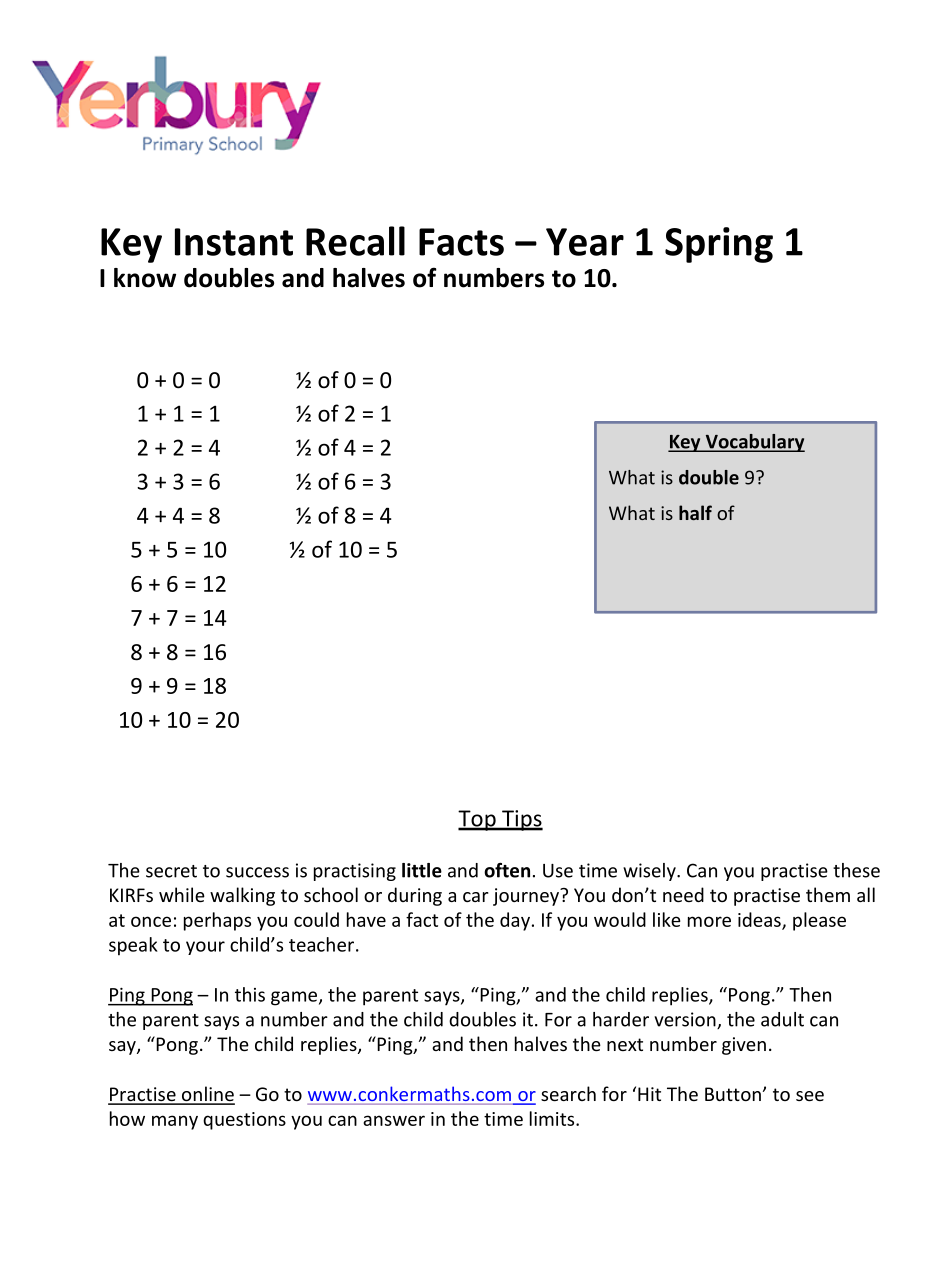 This image has width=952, height=1270. Describe the element at coordinates (507, 870) in the image. I see `often` at that location.
